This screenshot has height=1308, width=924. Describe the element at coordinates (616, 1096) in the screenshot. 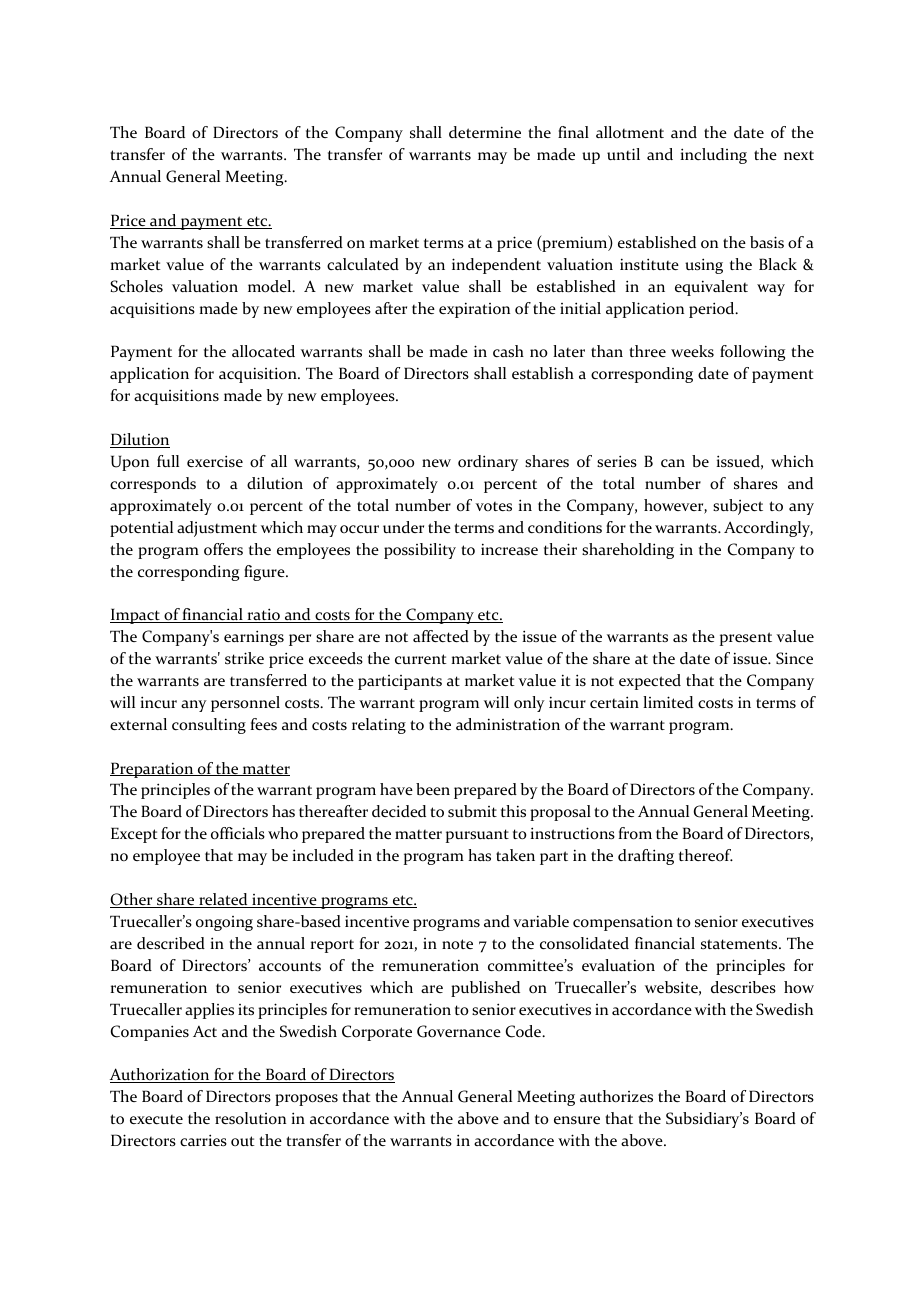

I see `authorizes` at that location.
